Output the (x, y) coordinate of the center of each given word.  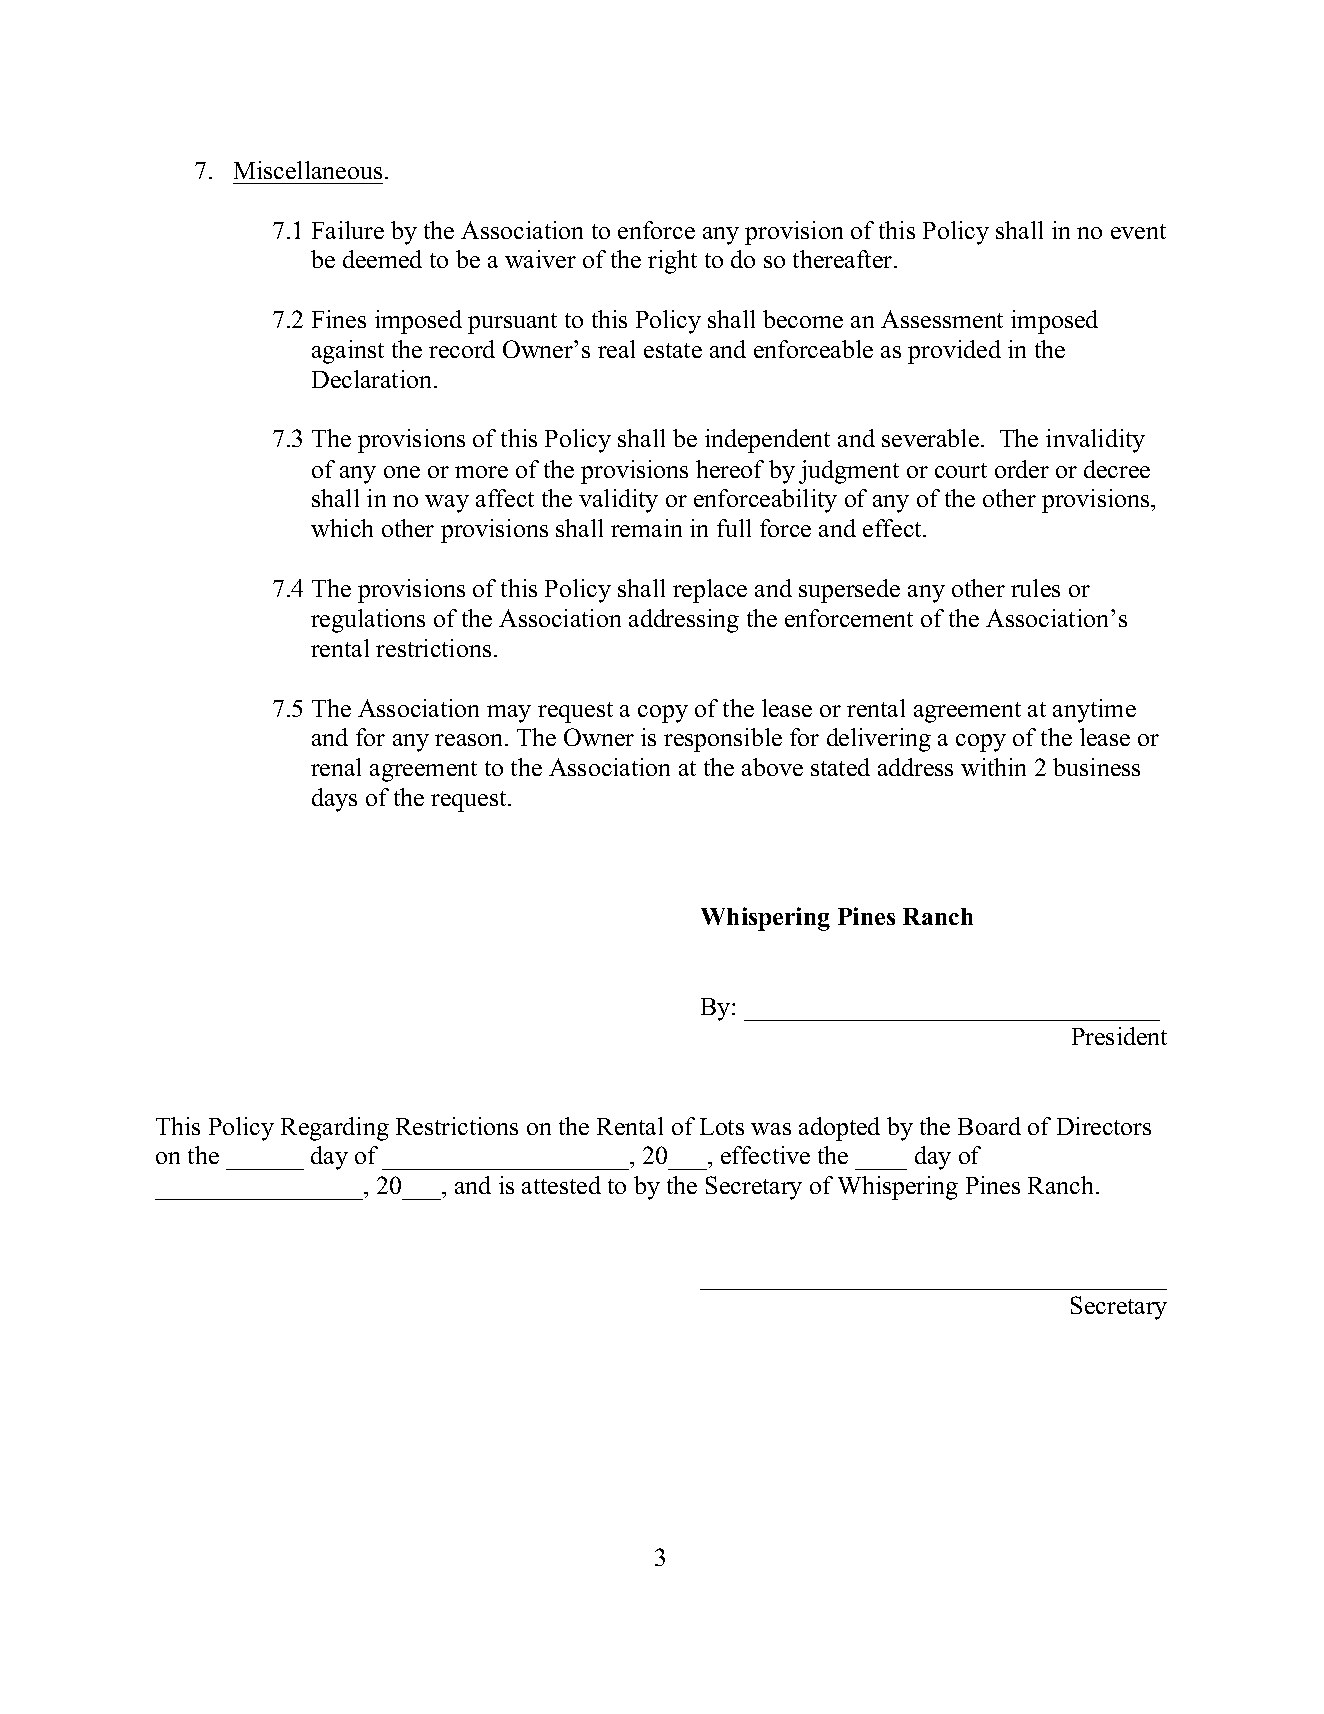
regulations (368, 621)
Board (989, 1126)
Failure (348, 230)
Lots (722, 1126)
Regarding (335, 1129)
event (1138, 231)
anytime (1094, 711)
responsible (723, 740)
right (672, 262)
